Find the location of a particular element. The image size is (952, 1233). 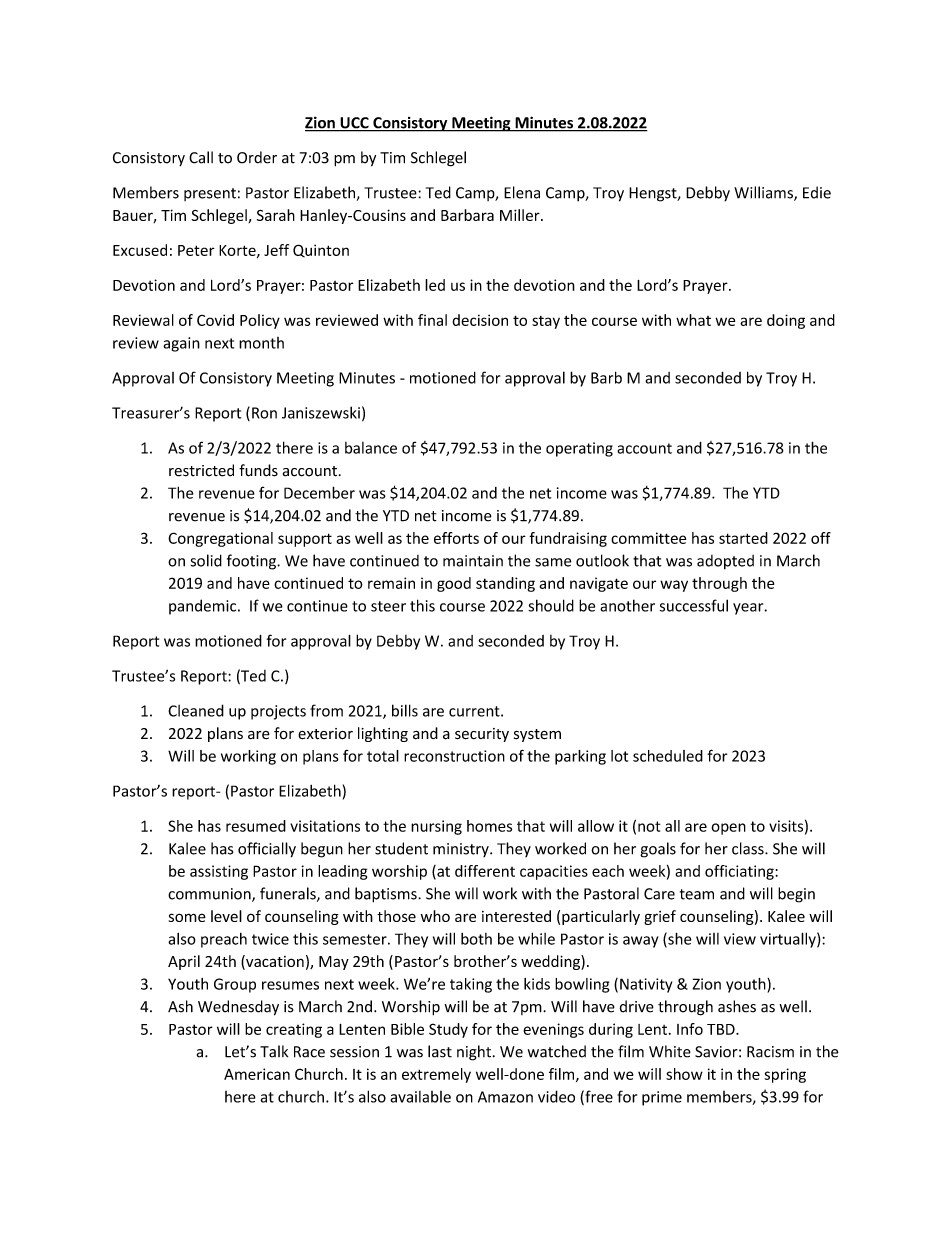

what is located at coordinates (693, 320).
